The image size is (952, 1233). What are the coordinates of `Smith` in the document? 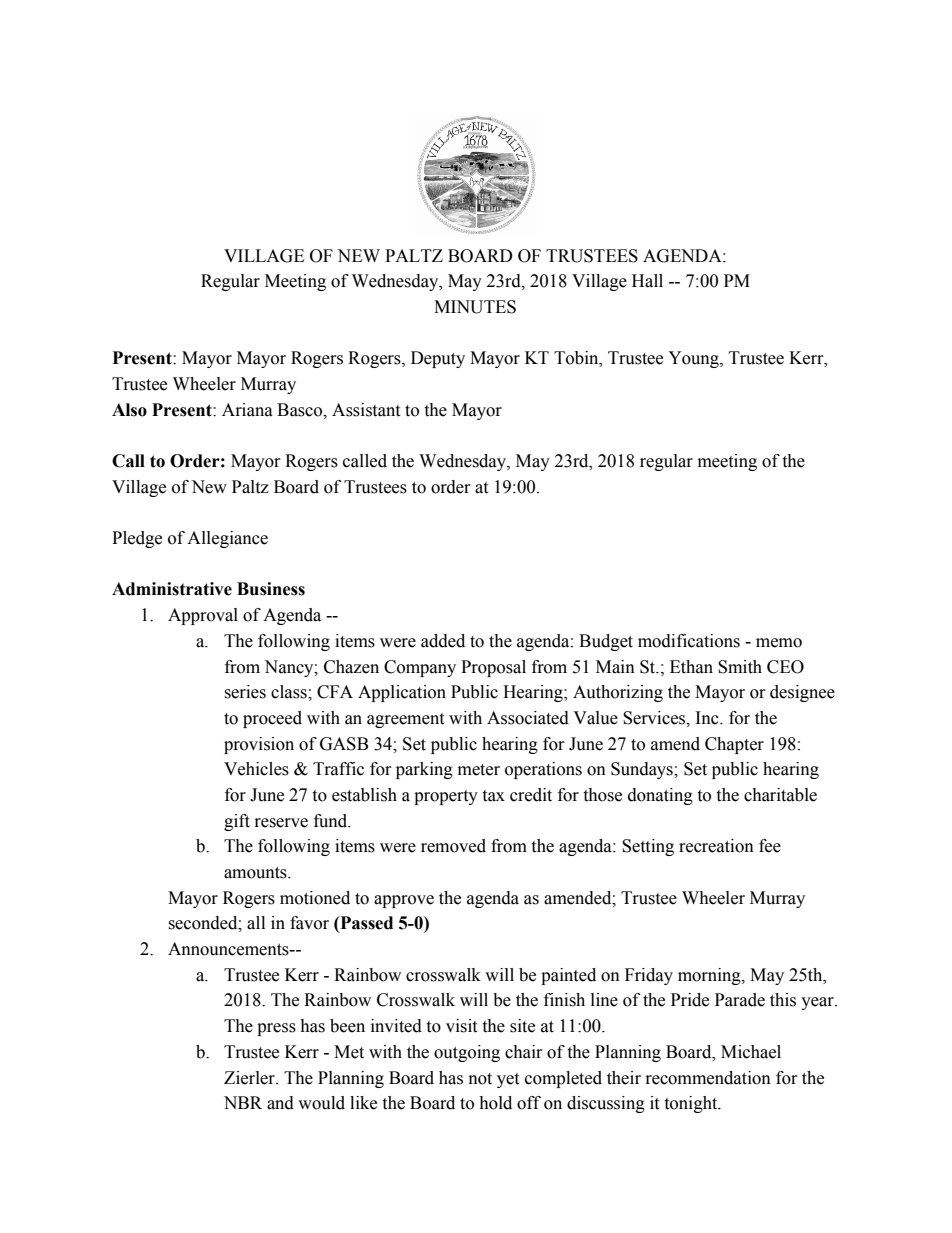 It's located at (740, 667).
